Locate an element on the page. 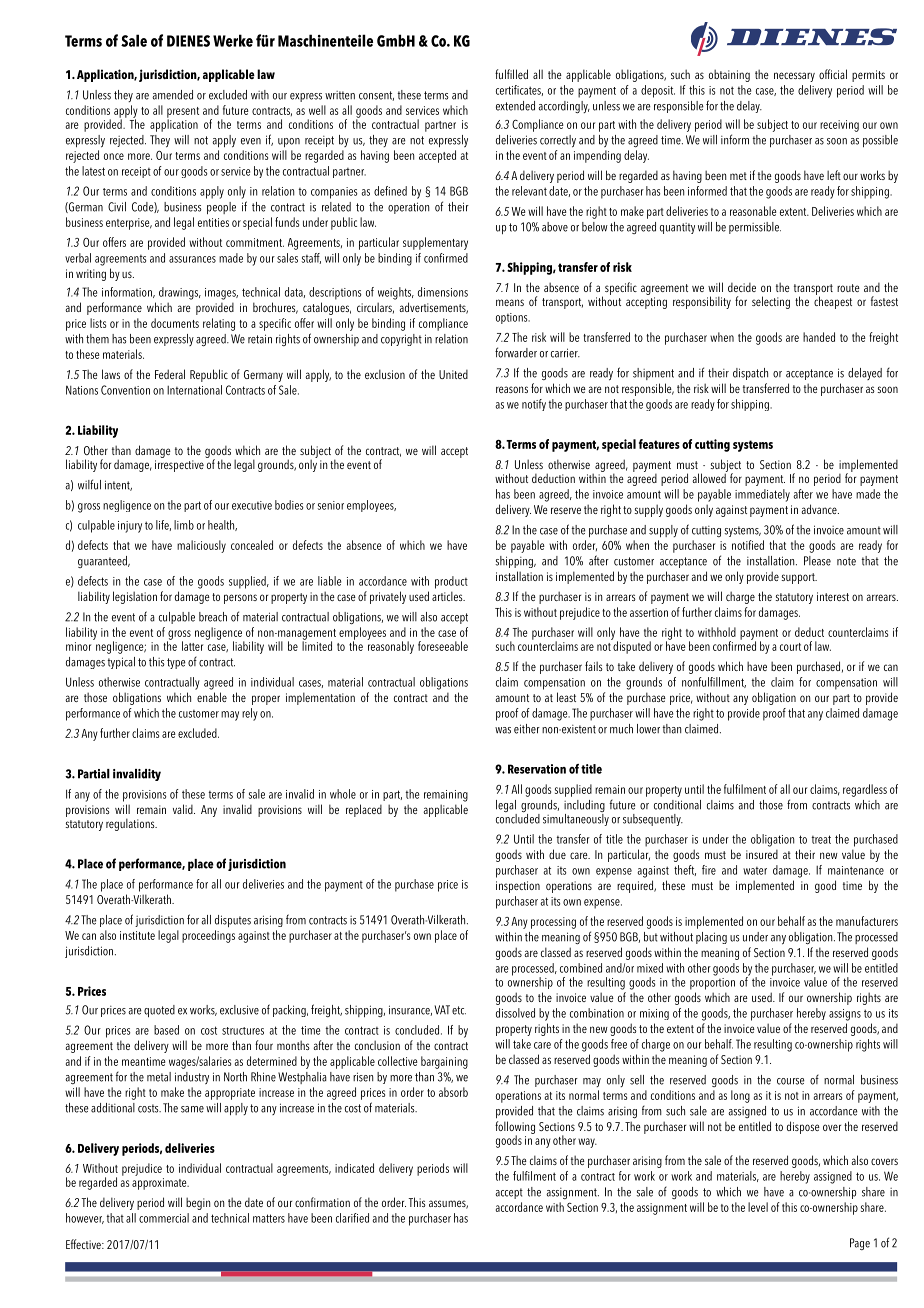 The width and height of the image is (924, 1308). foreseeable is located at coordinates (443, 646).
